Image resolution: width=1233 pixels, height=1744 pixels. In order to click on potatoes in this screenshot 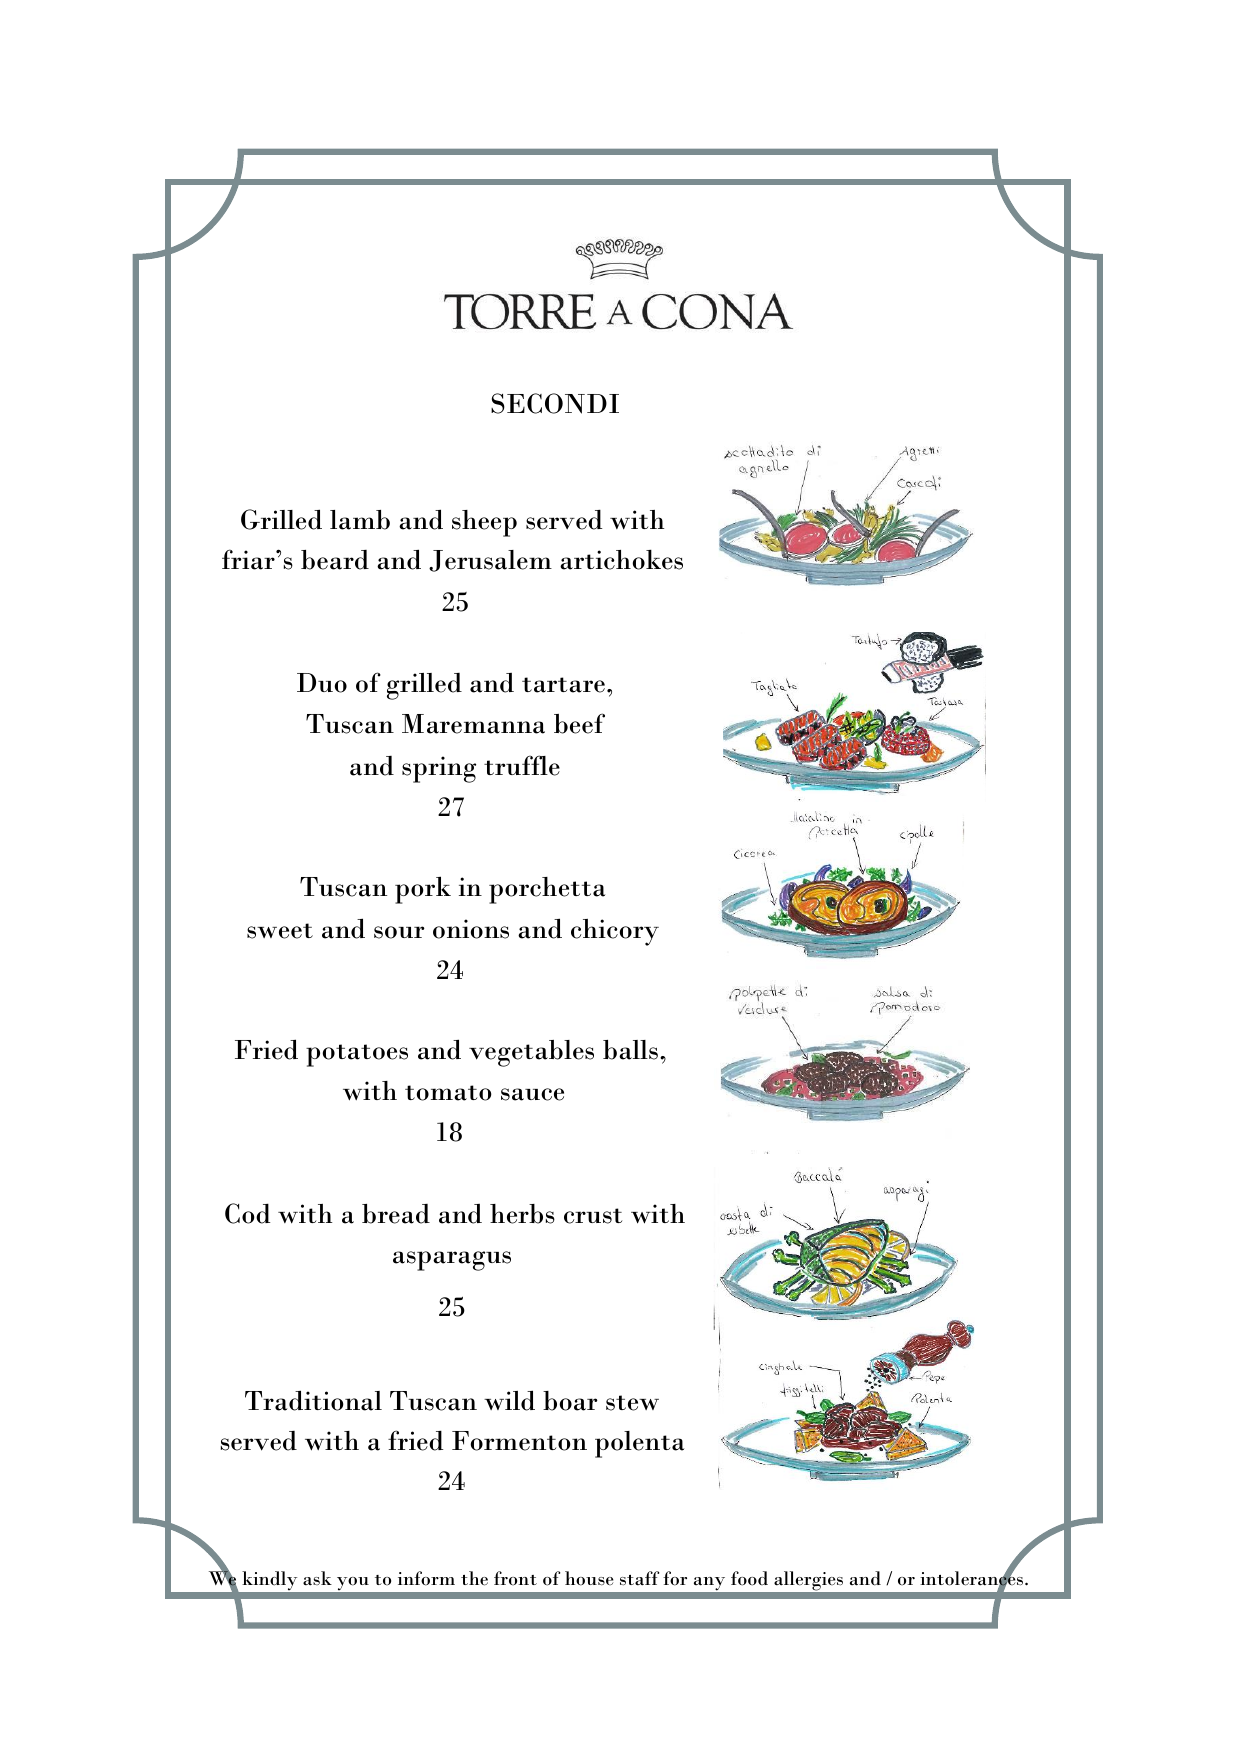, I will do `click(357, 1055)`.
